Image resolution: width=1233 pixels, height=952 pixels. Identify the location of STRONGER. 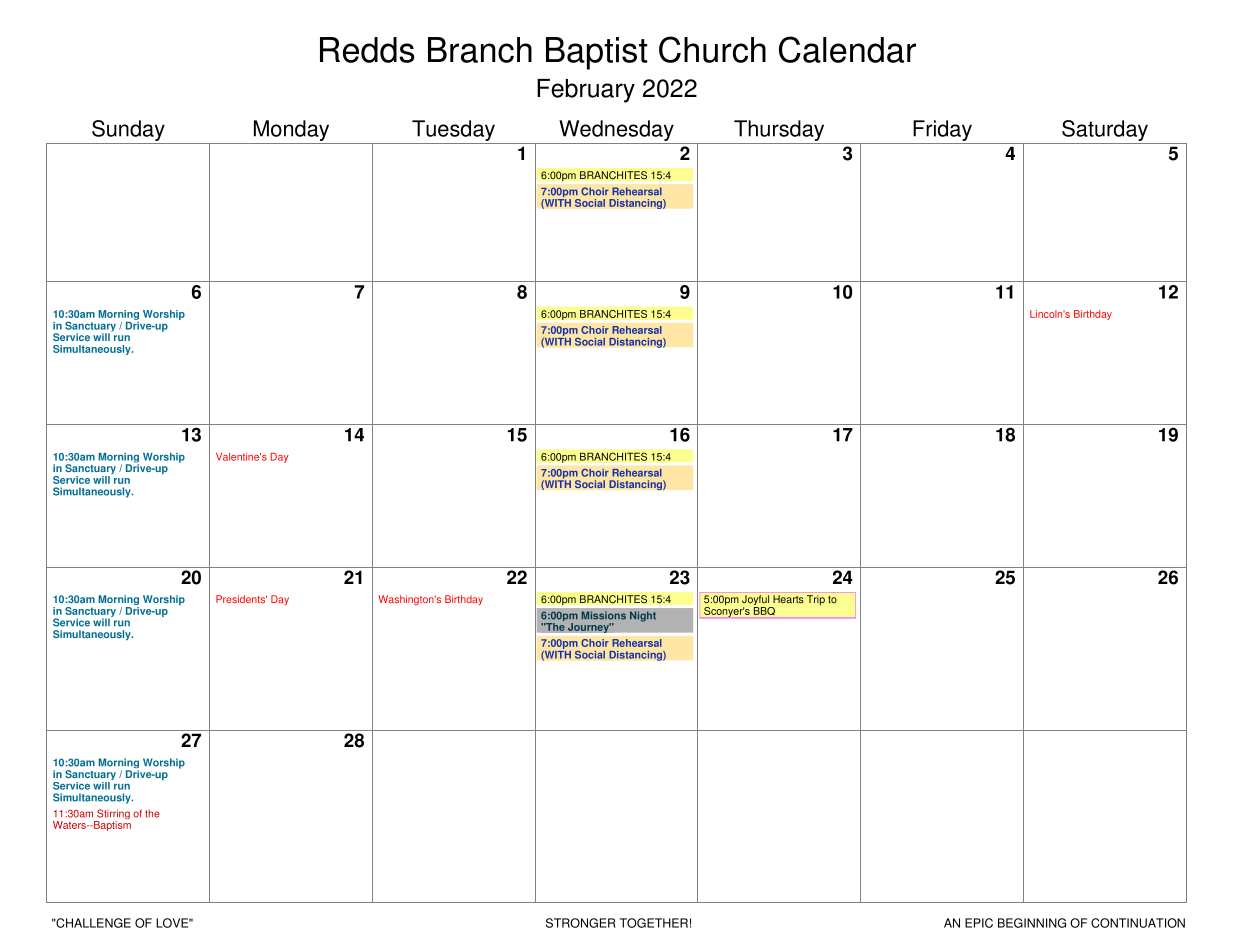
(581, 923).
